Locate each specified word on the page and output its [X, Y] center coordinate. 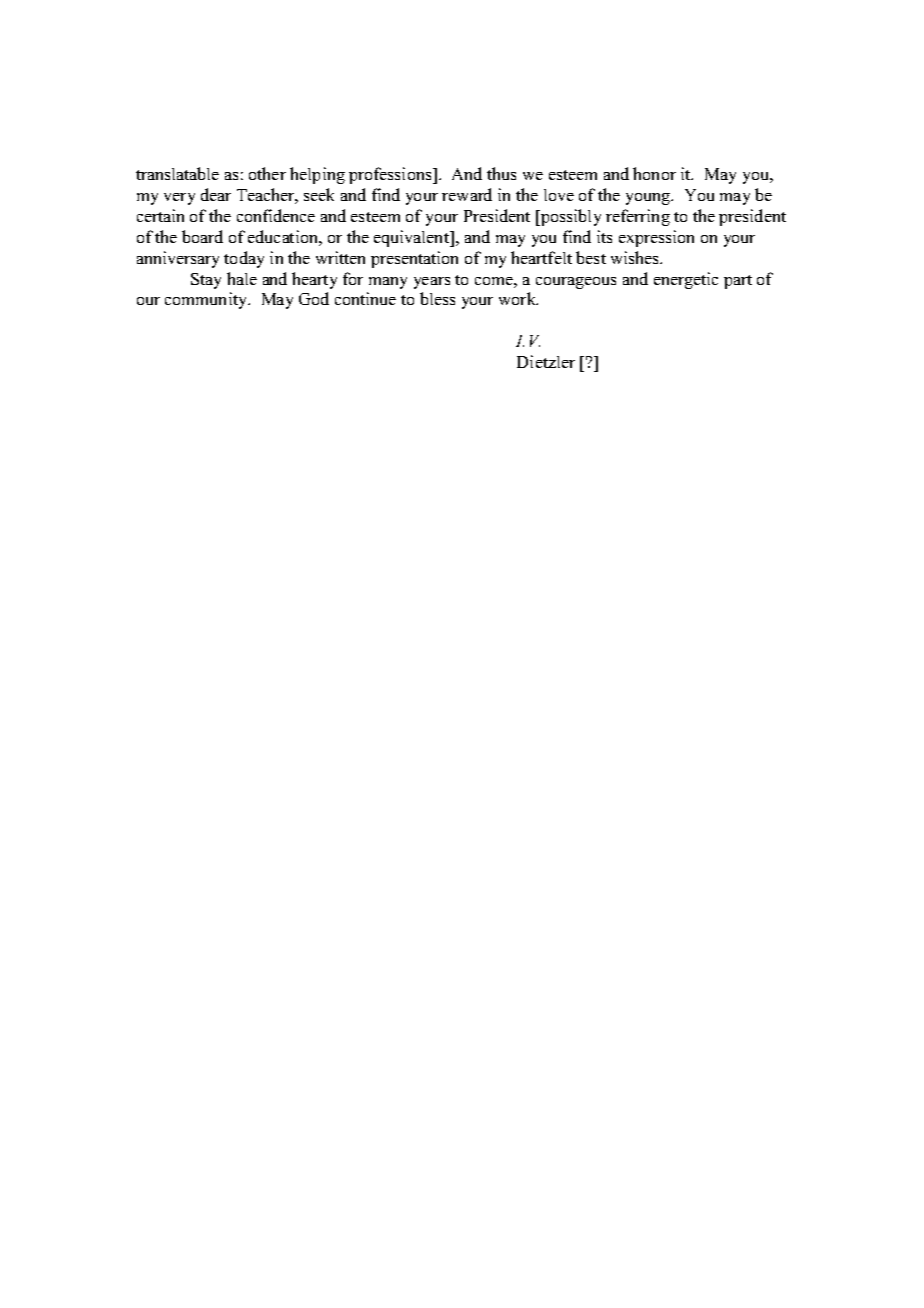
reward [467, 194]
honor [654, 173]
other [267, 173]
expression [656, 238]
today [244, 259]
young [649, 199]
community [207, 300]
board [202, 236]
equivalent [413, 238]
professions [391, 175]
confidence [276, 215]
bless [437, 298]
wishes [636, 257]
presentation [414, 259]
